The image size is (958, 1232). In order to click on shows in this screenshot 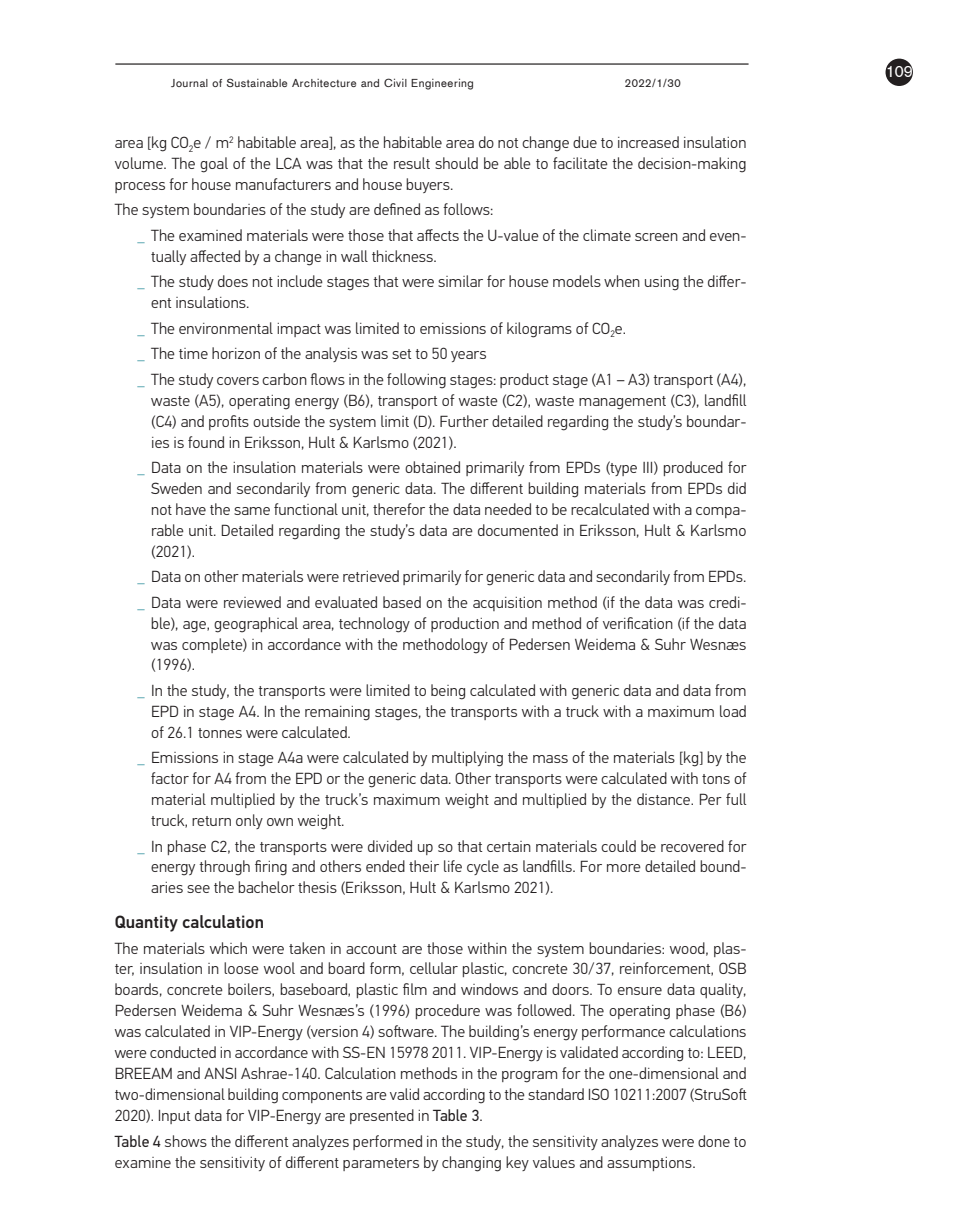, I will do `click(186, 1141)`.
